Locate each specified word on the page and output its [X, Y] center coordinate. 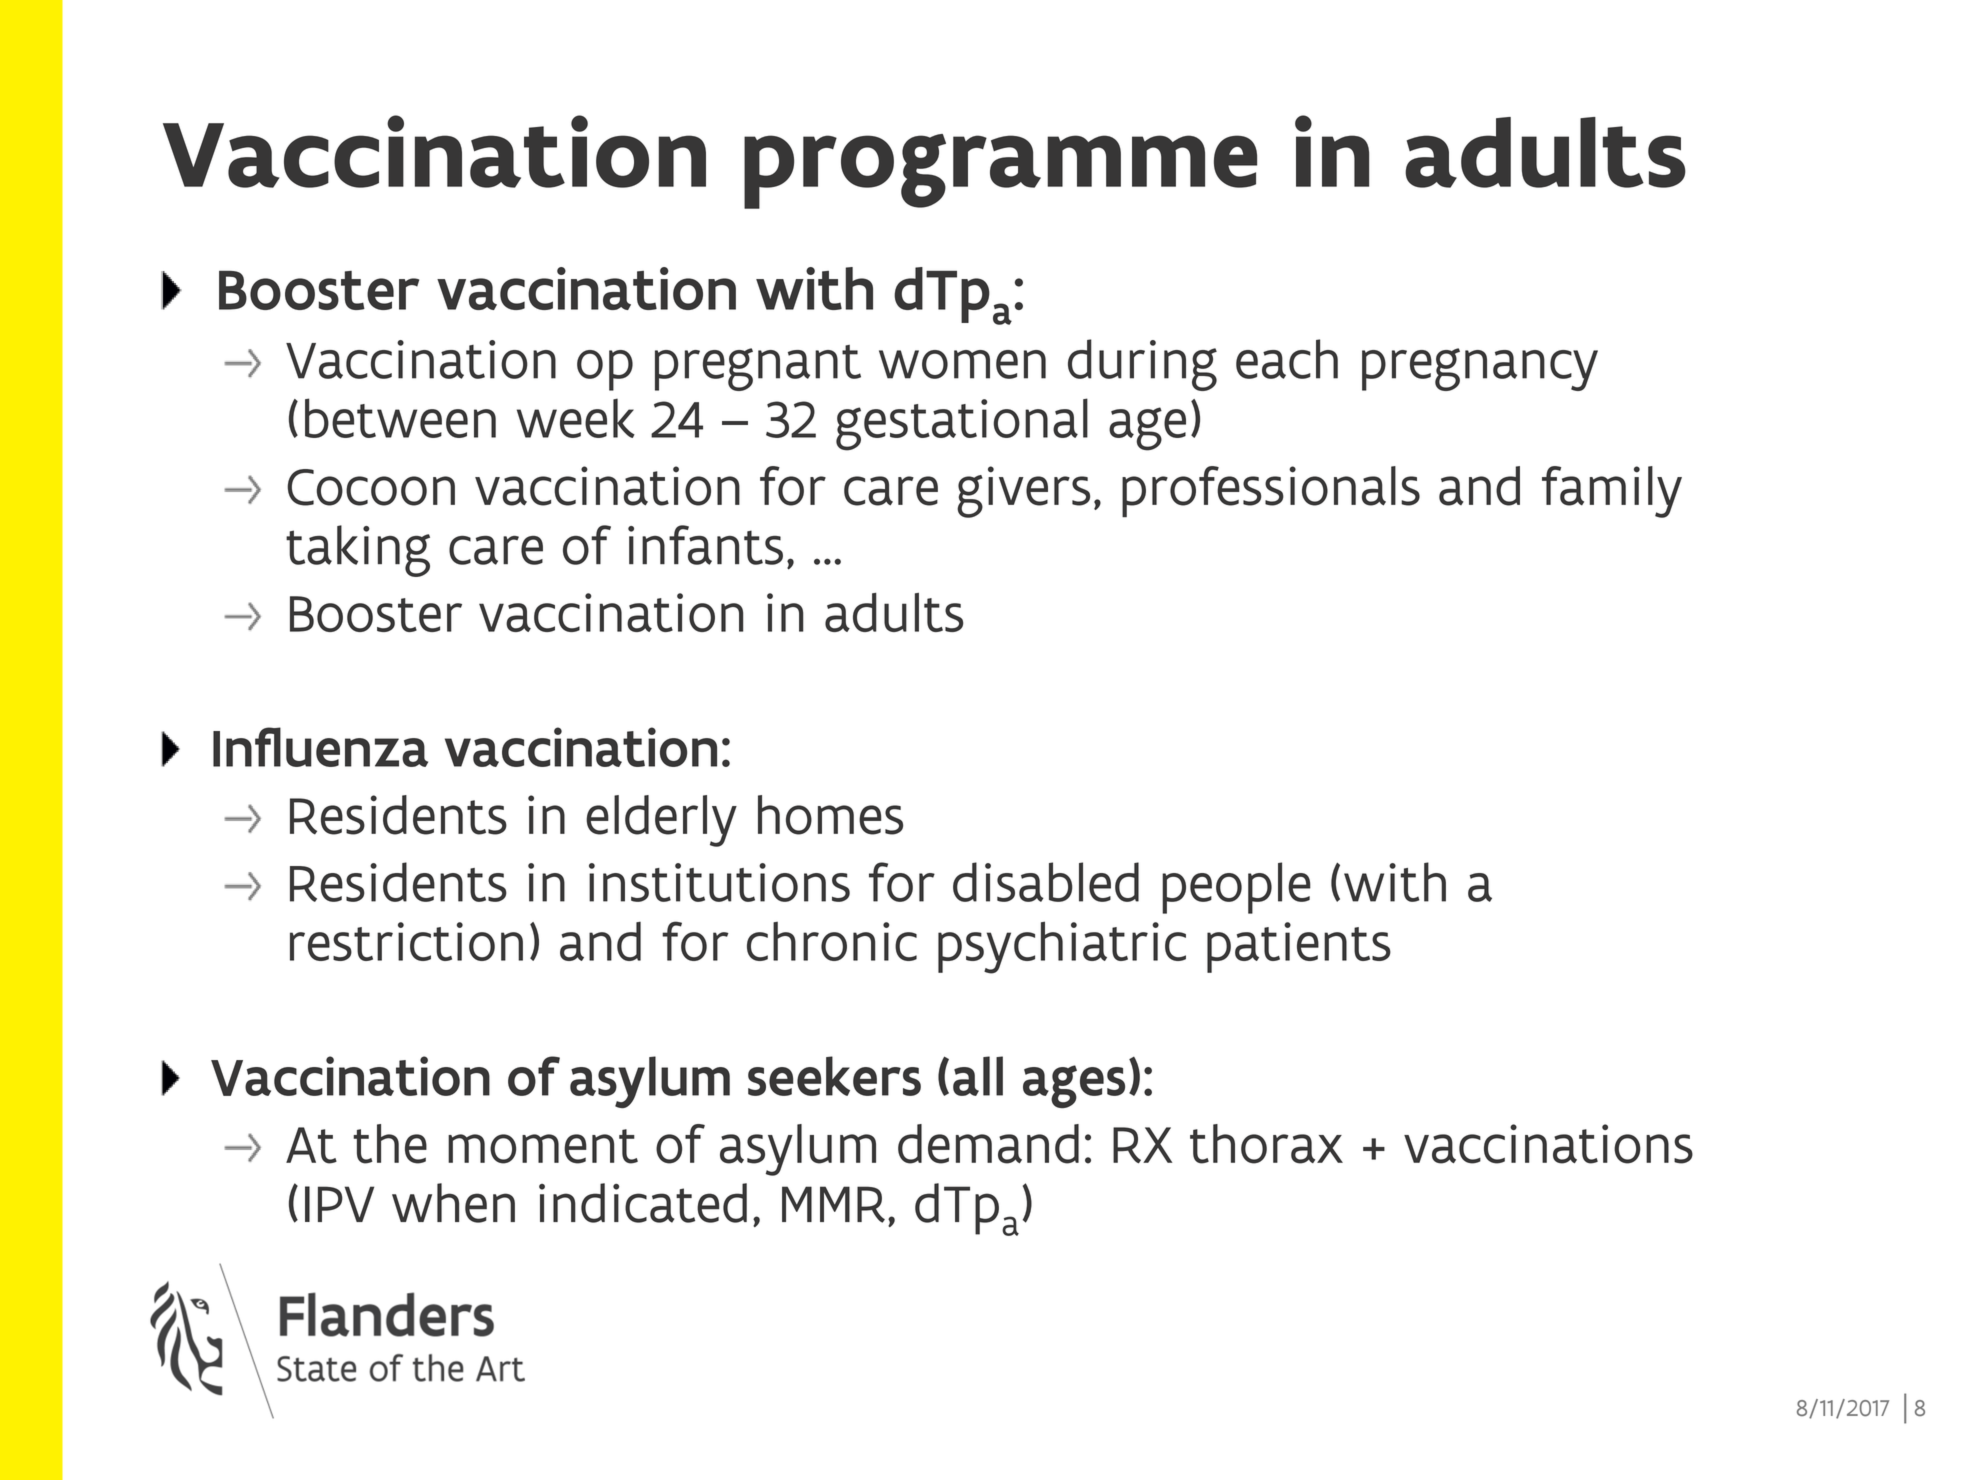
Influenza [320, 747]
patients [1299, 947]
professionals [1271, 491]
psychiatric [1062, 947]
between [400, 418]
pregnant [758, 368]
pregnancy [1480, 369]
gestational [962, 424]
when [453, 1203]
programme [1000, 171]
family [1612, 492]
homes [830, 815]
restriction [406, 941]
